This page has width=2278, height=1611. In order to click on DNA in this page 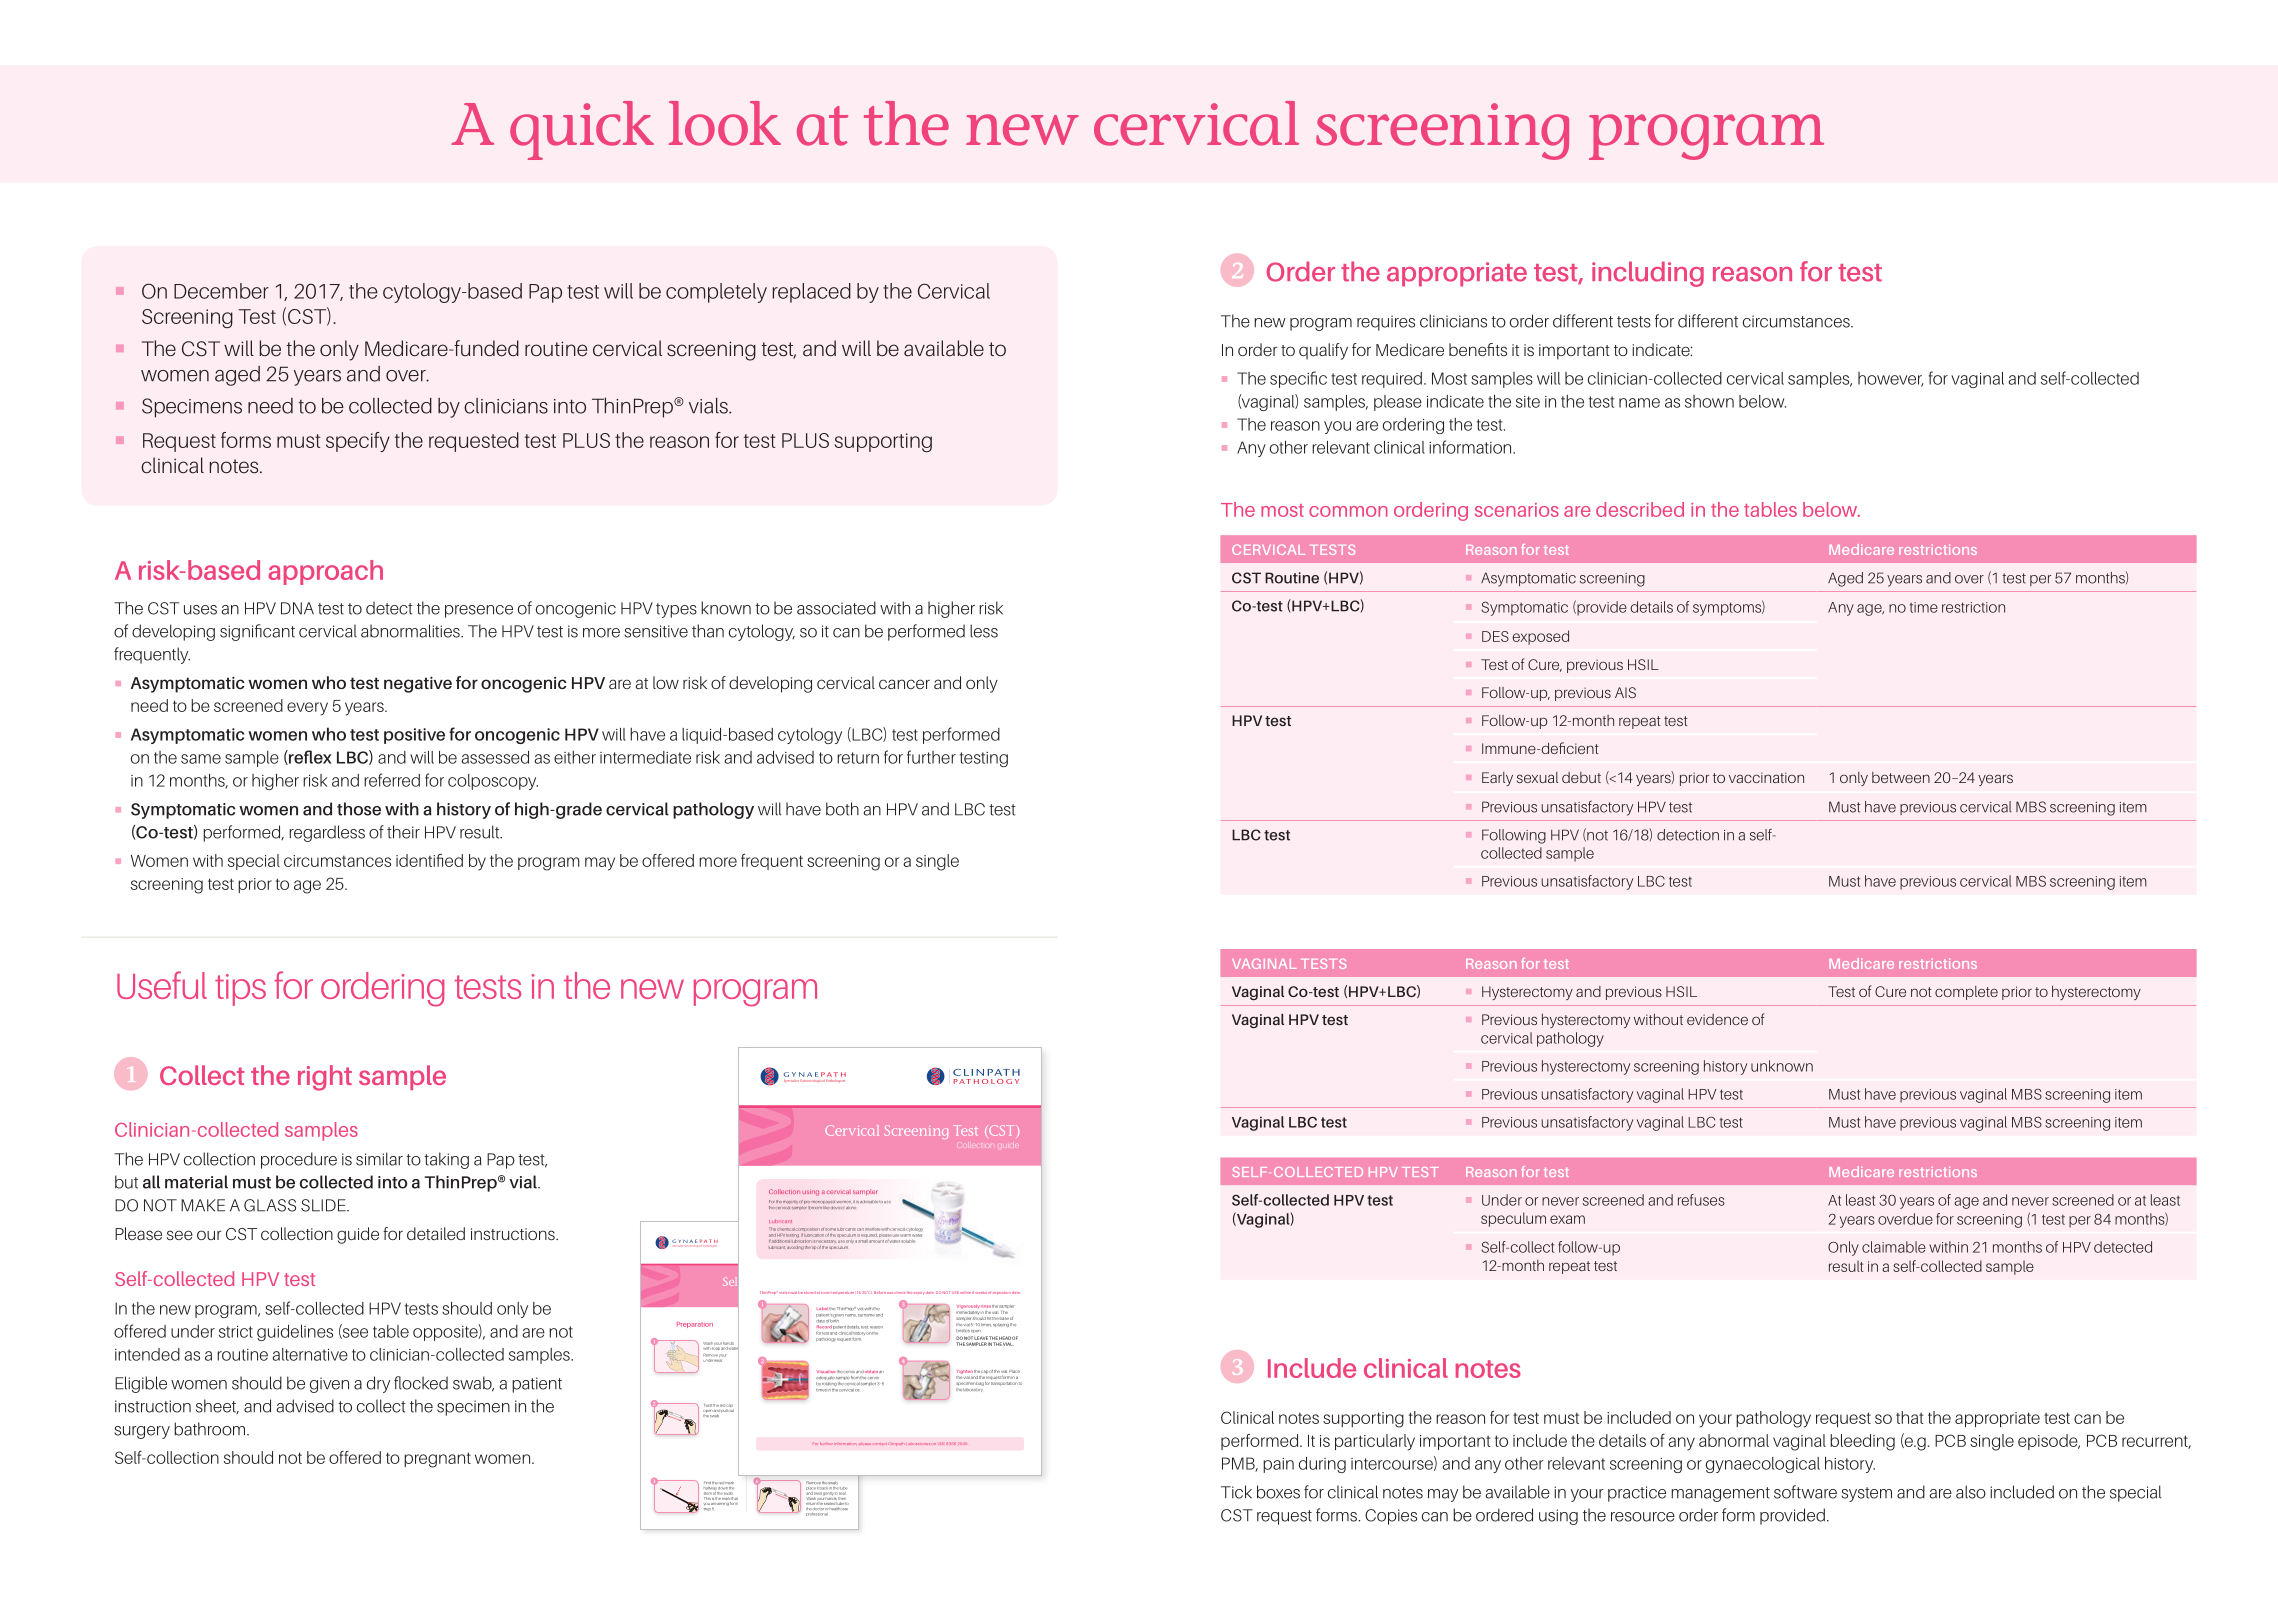, I will do `click(297, 608)`.
